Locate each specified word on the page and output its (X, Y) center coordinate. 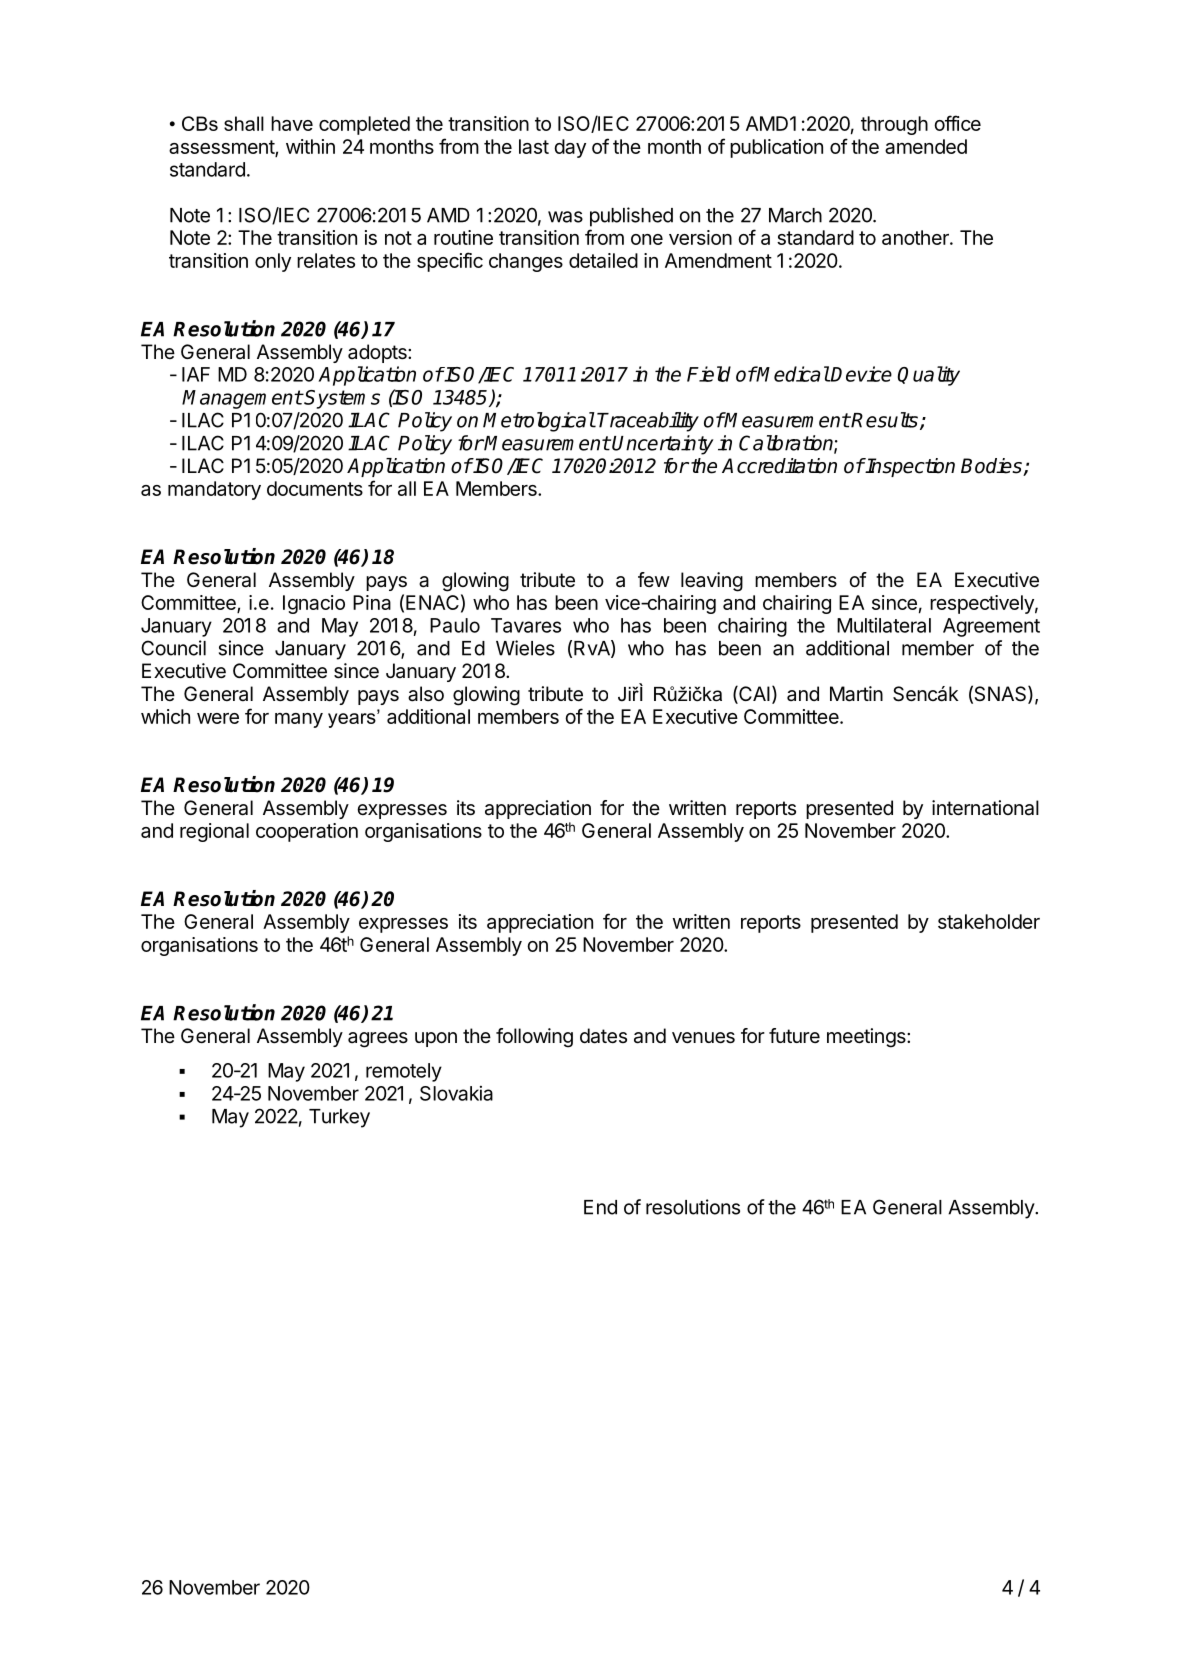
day (570, 148)
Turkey (339, 1118)
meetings (867, 1038)
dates (603, 1036)
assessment (222, 148)
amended (926, 146)
